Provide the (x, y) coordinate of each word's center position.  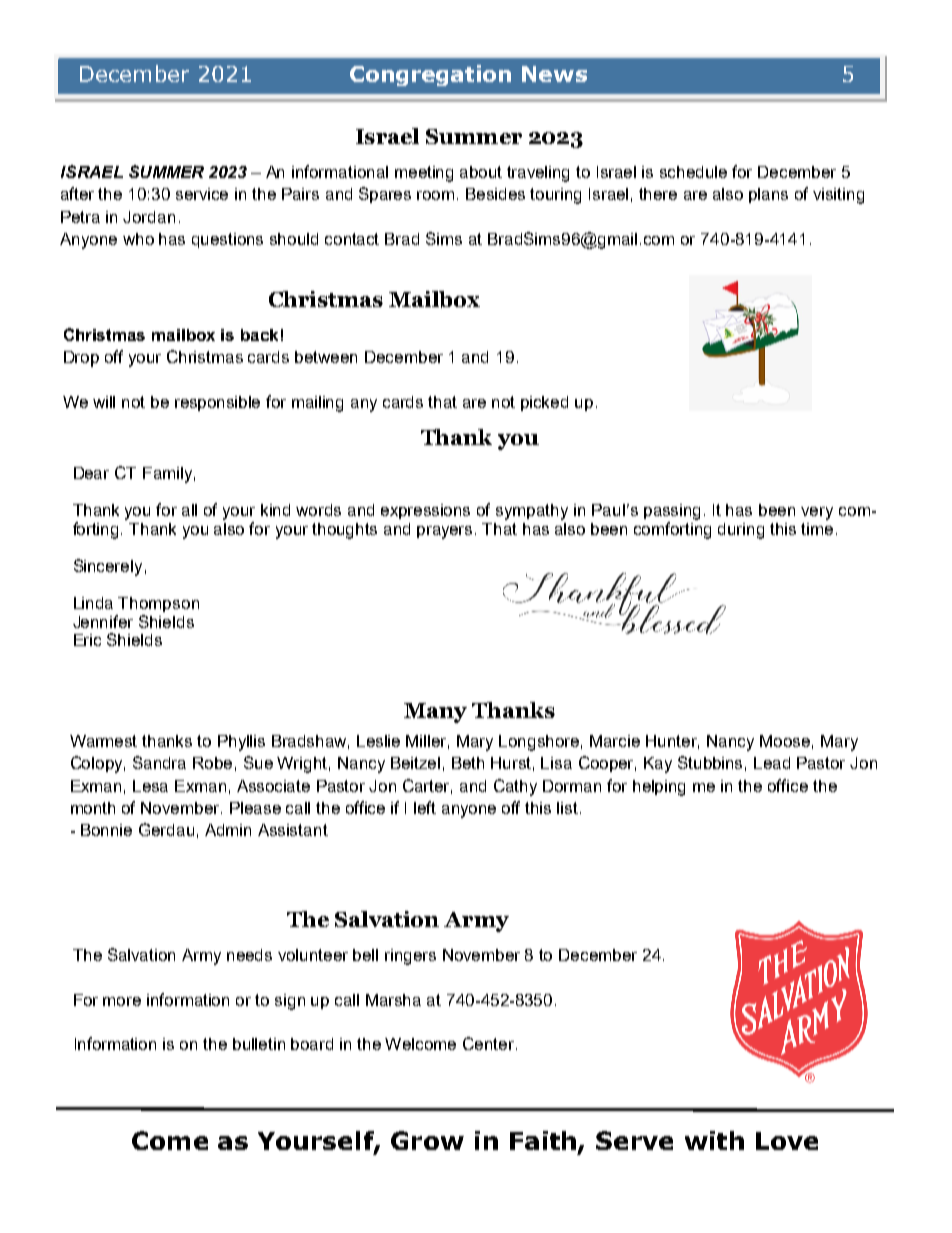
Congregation (430, 75)
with (714, 1140)
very (817, 513)
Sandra (159, 762)
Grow (427, 1140)
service (202, 194)
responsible (217, 403)
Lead (772, 763)
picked (544, 403)
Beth (468, 763)
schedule (693, 172)
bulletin (259, 1044)
